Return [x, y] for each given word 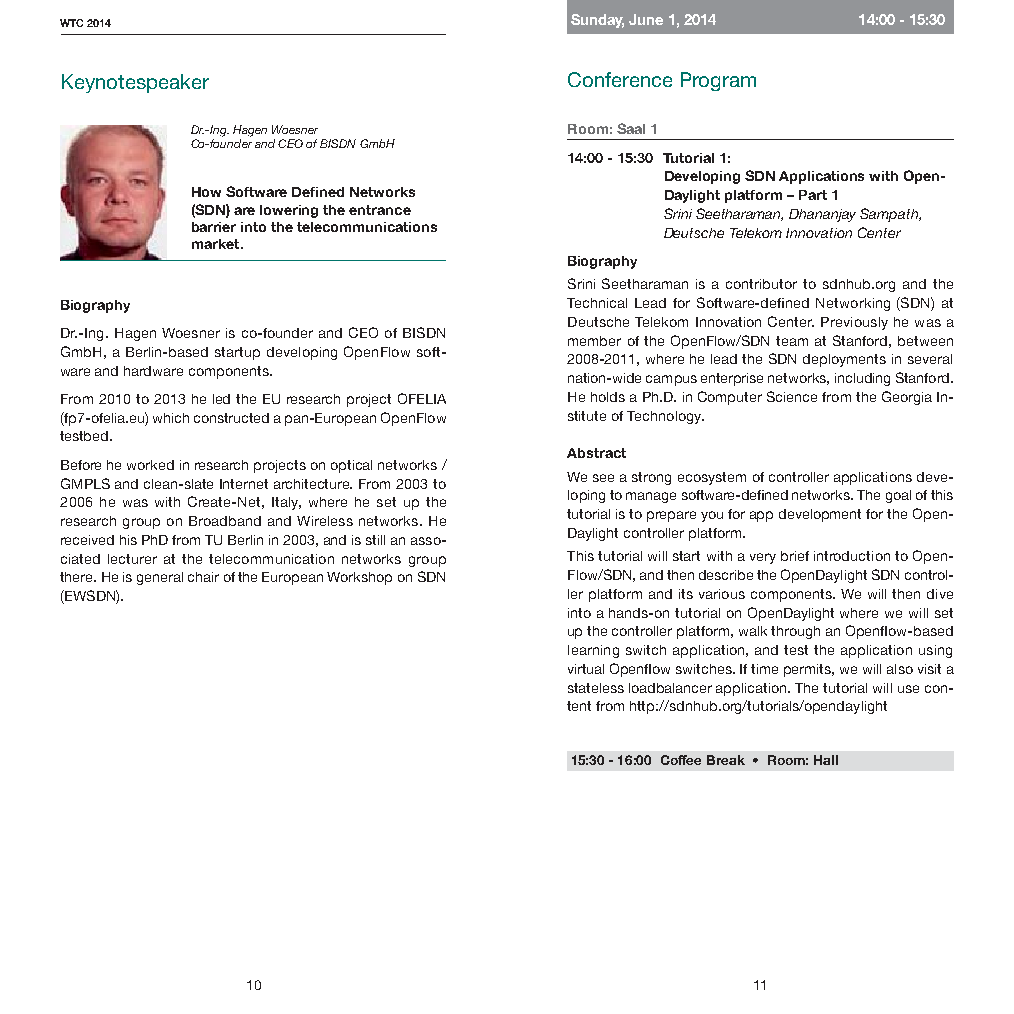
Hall [826, 760]
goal [898, 496]
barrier [214, 227]
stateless [596, 688]
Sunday [597, 21]
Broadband [225, 521]
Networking [853, 304]
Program [718, 81]
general [160, 578]
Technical [597, 303]
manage [651, 497]
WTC [71, 23]
